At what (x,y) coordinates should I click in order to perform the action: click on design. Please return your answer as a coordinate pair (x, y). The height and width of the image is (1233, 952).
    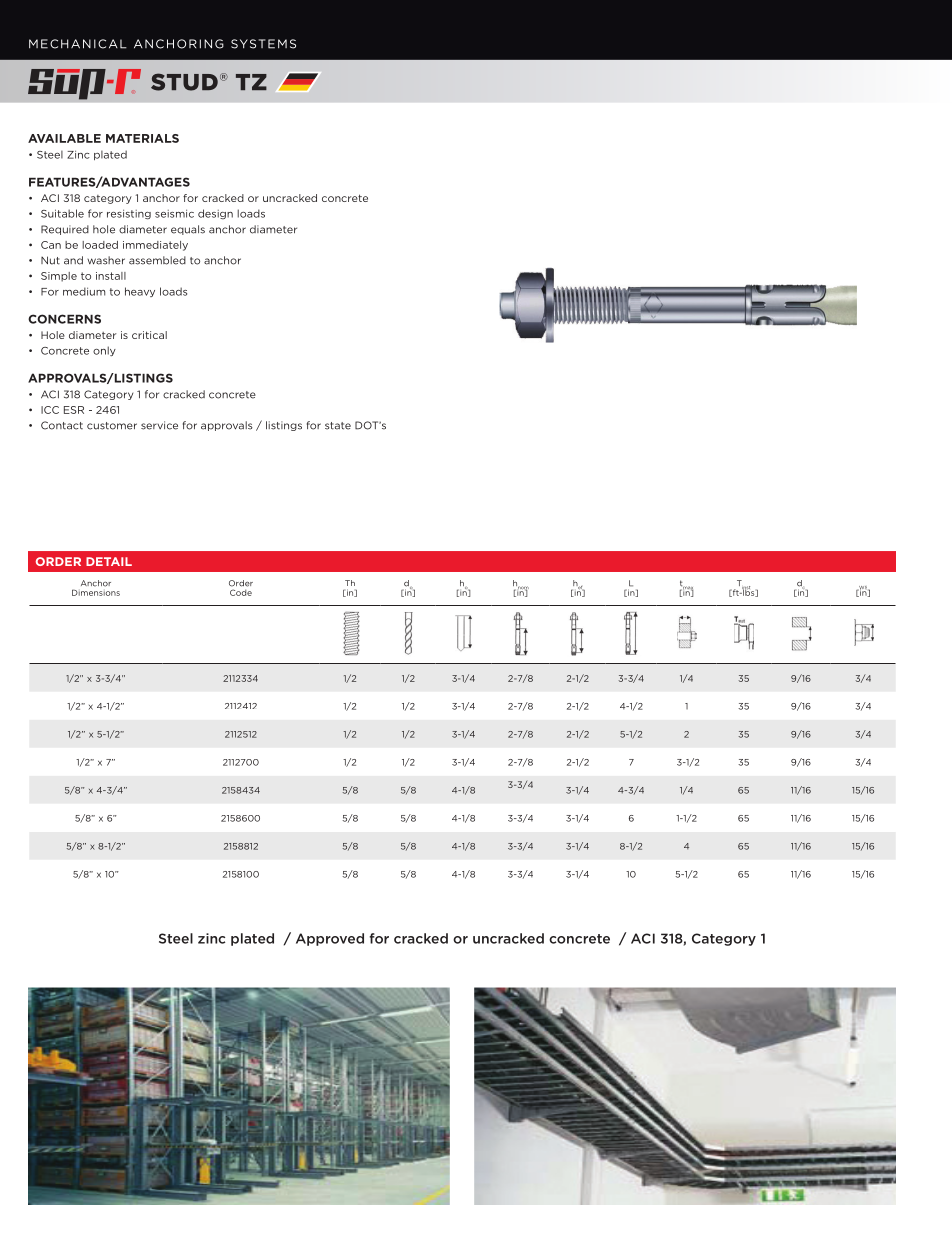
    Looking at the image, I should click on (215, 214).
